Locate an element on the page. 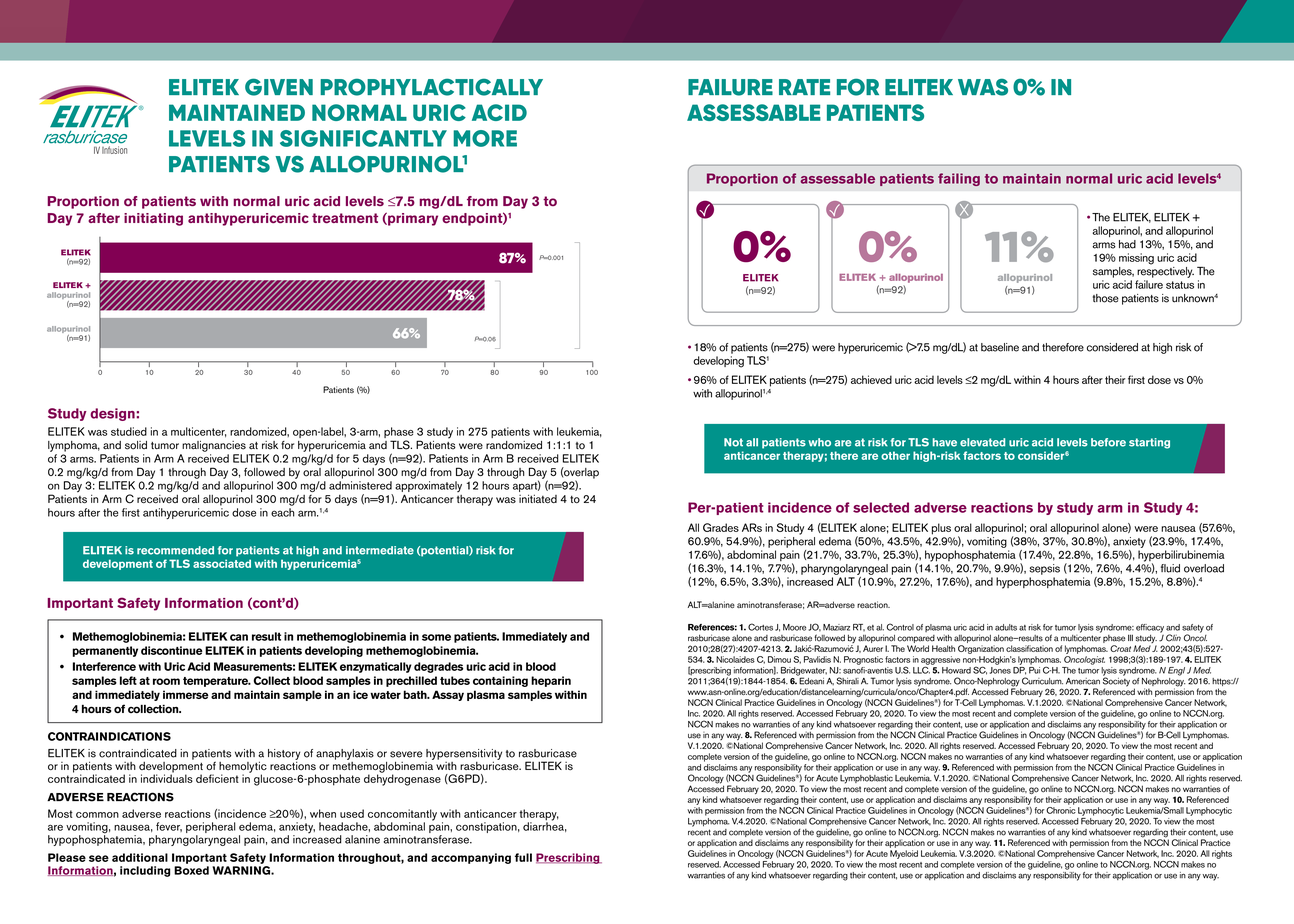  associated is located at coordinates (222, 563).
